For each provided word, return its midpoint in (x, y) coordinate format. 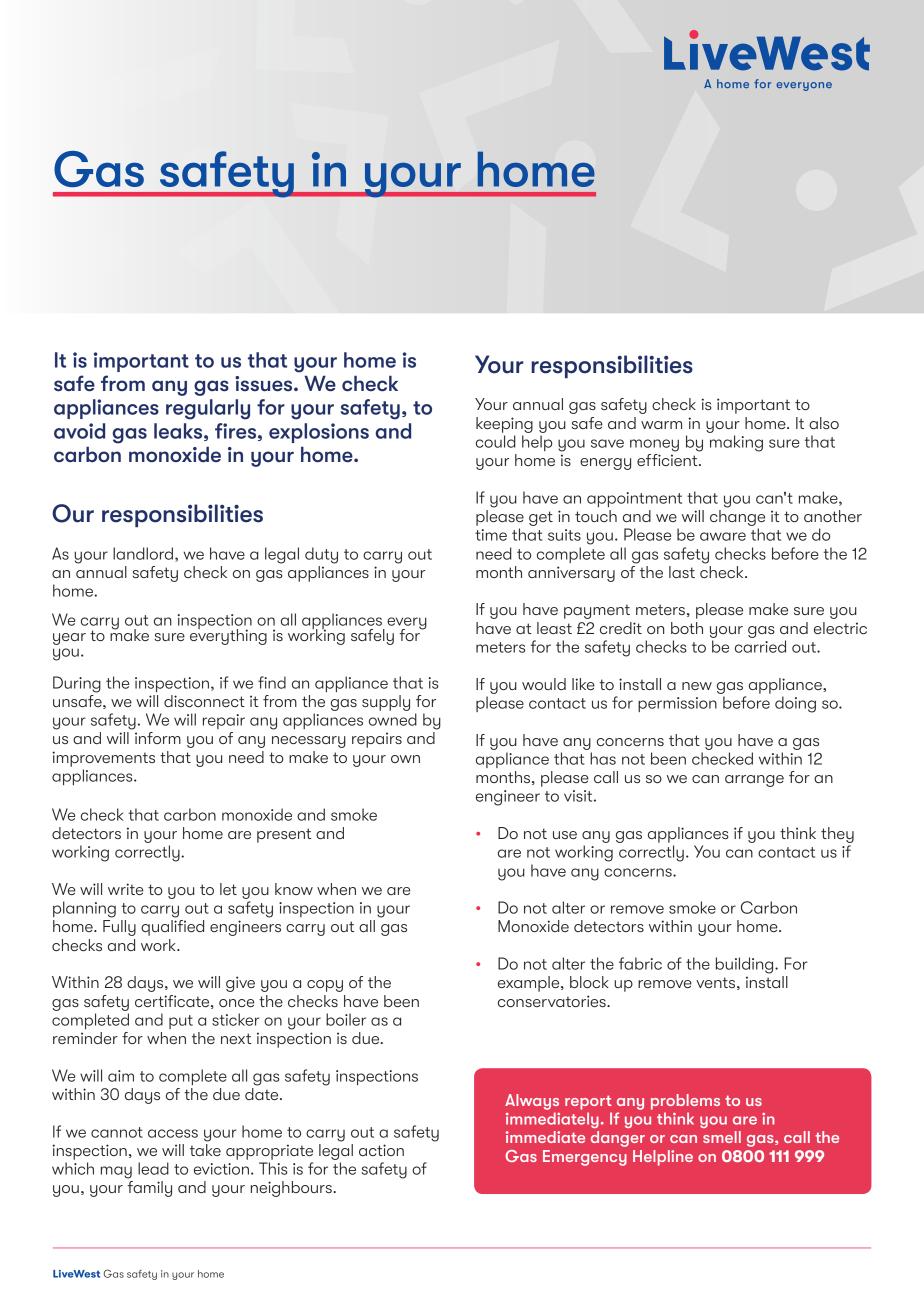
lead (153, 1168)
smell (722, 1137)
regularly (208, 409)
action (381, 1150)
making (736, 443)
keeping (504, 425)
